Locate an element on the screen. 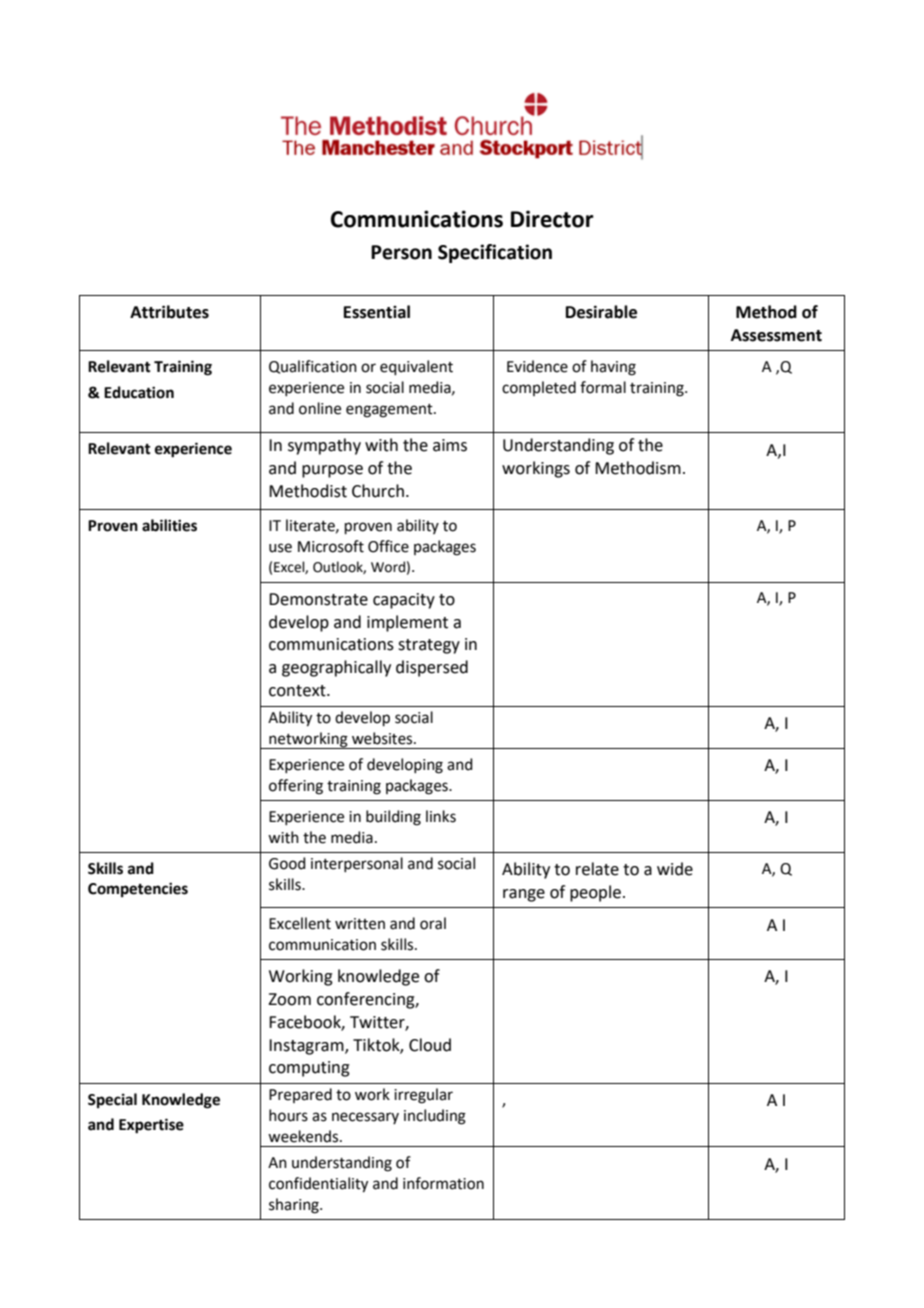  Expertise is located at coordinates (151, 1126).
